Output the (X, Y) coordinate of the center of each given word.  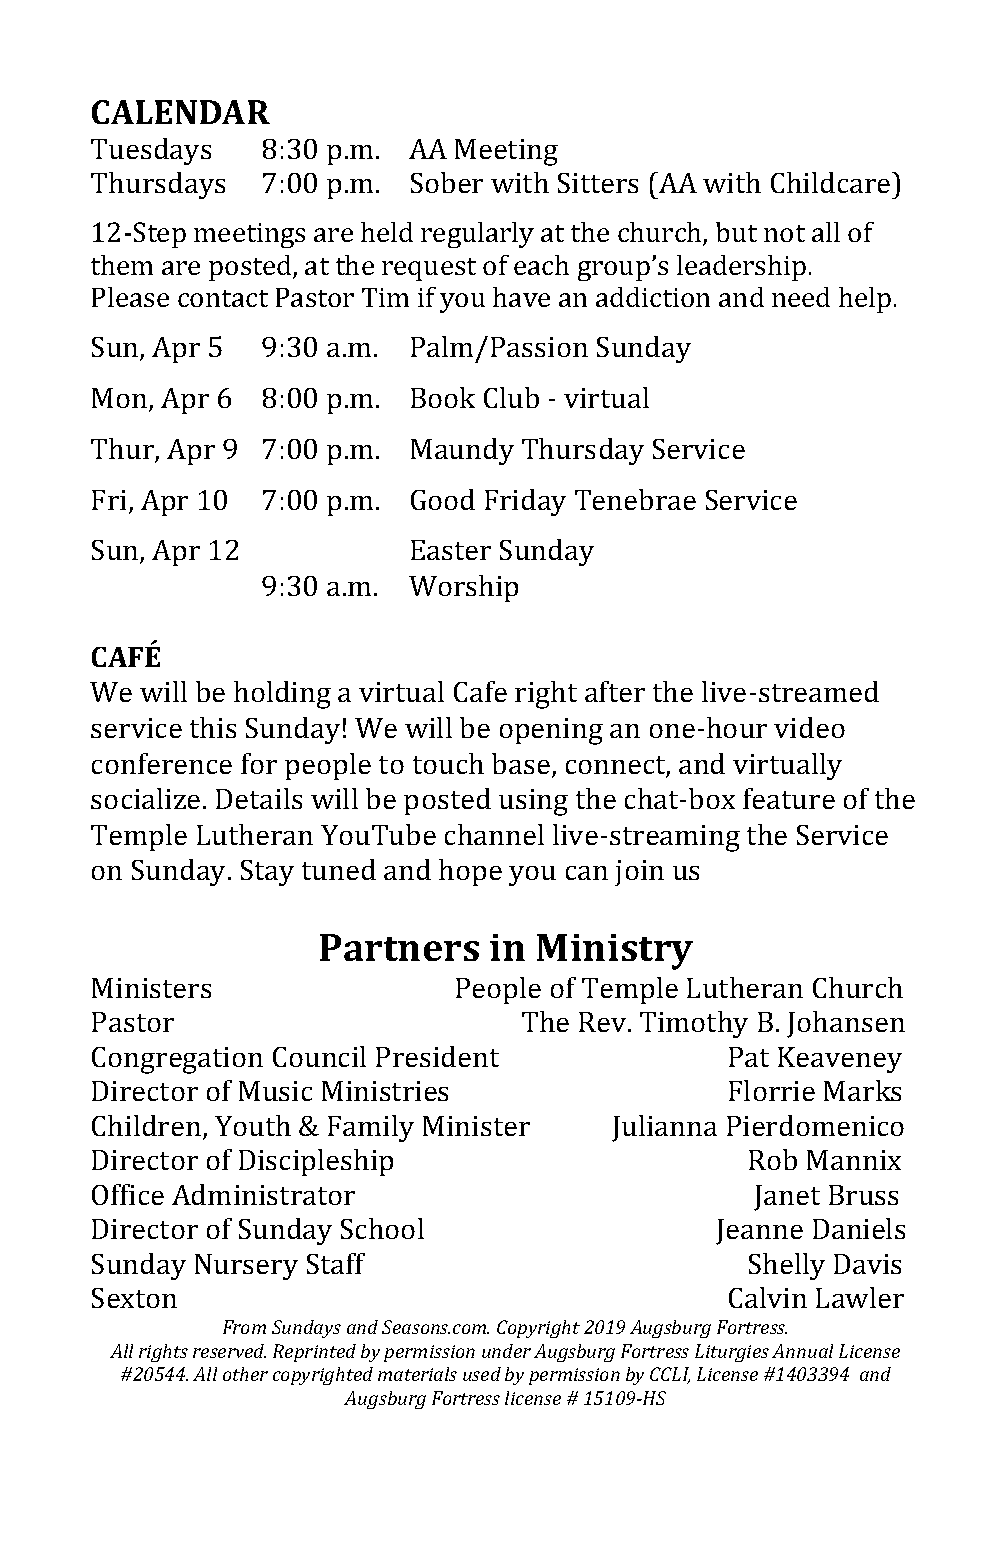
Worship (463, 588)
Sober (447, 182)
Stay (267, 873)
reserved (229, 1351)
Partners (399, 947)
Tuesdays (151, 151)
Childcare (832, 182)
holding (282, 695)
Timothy (694, 1024)
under (506, 1351)
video (809, 727)
